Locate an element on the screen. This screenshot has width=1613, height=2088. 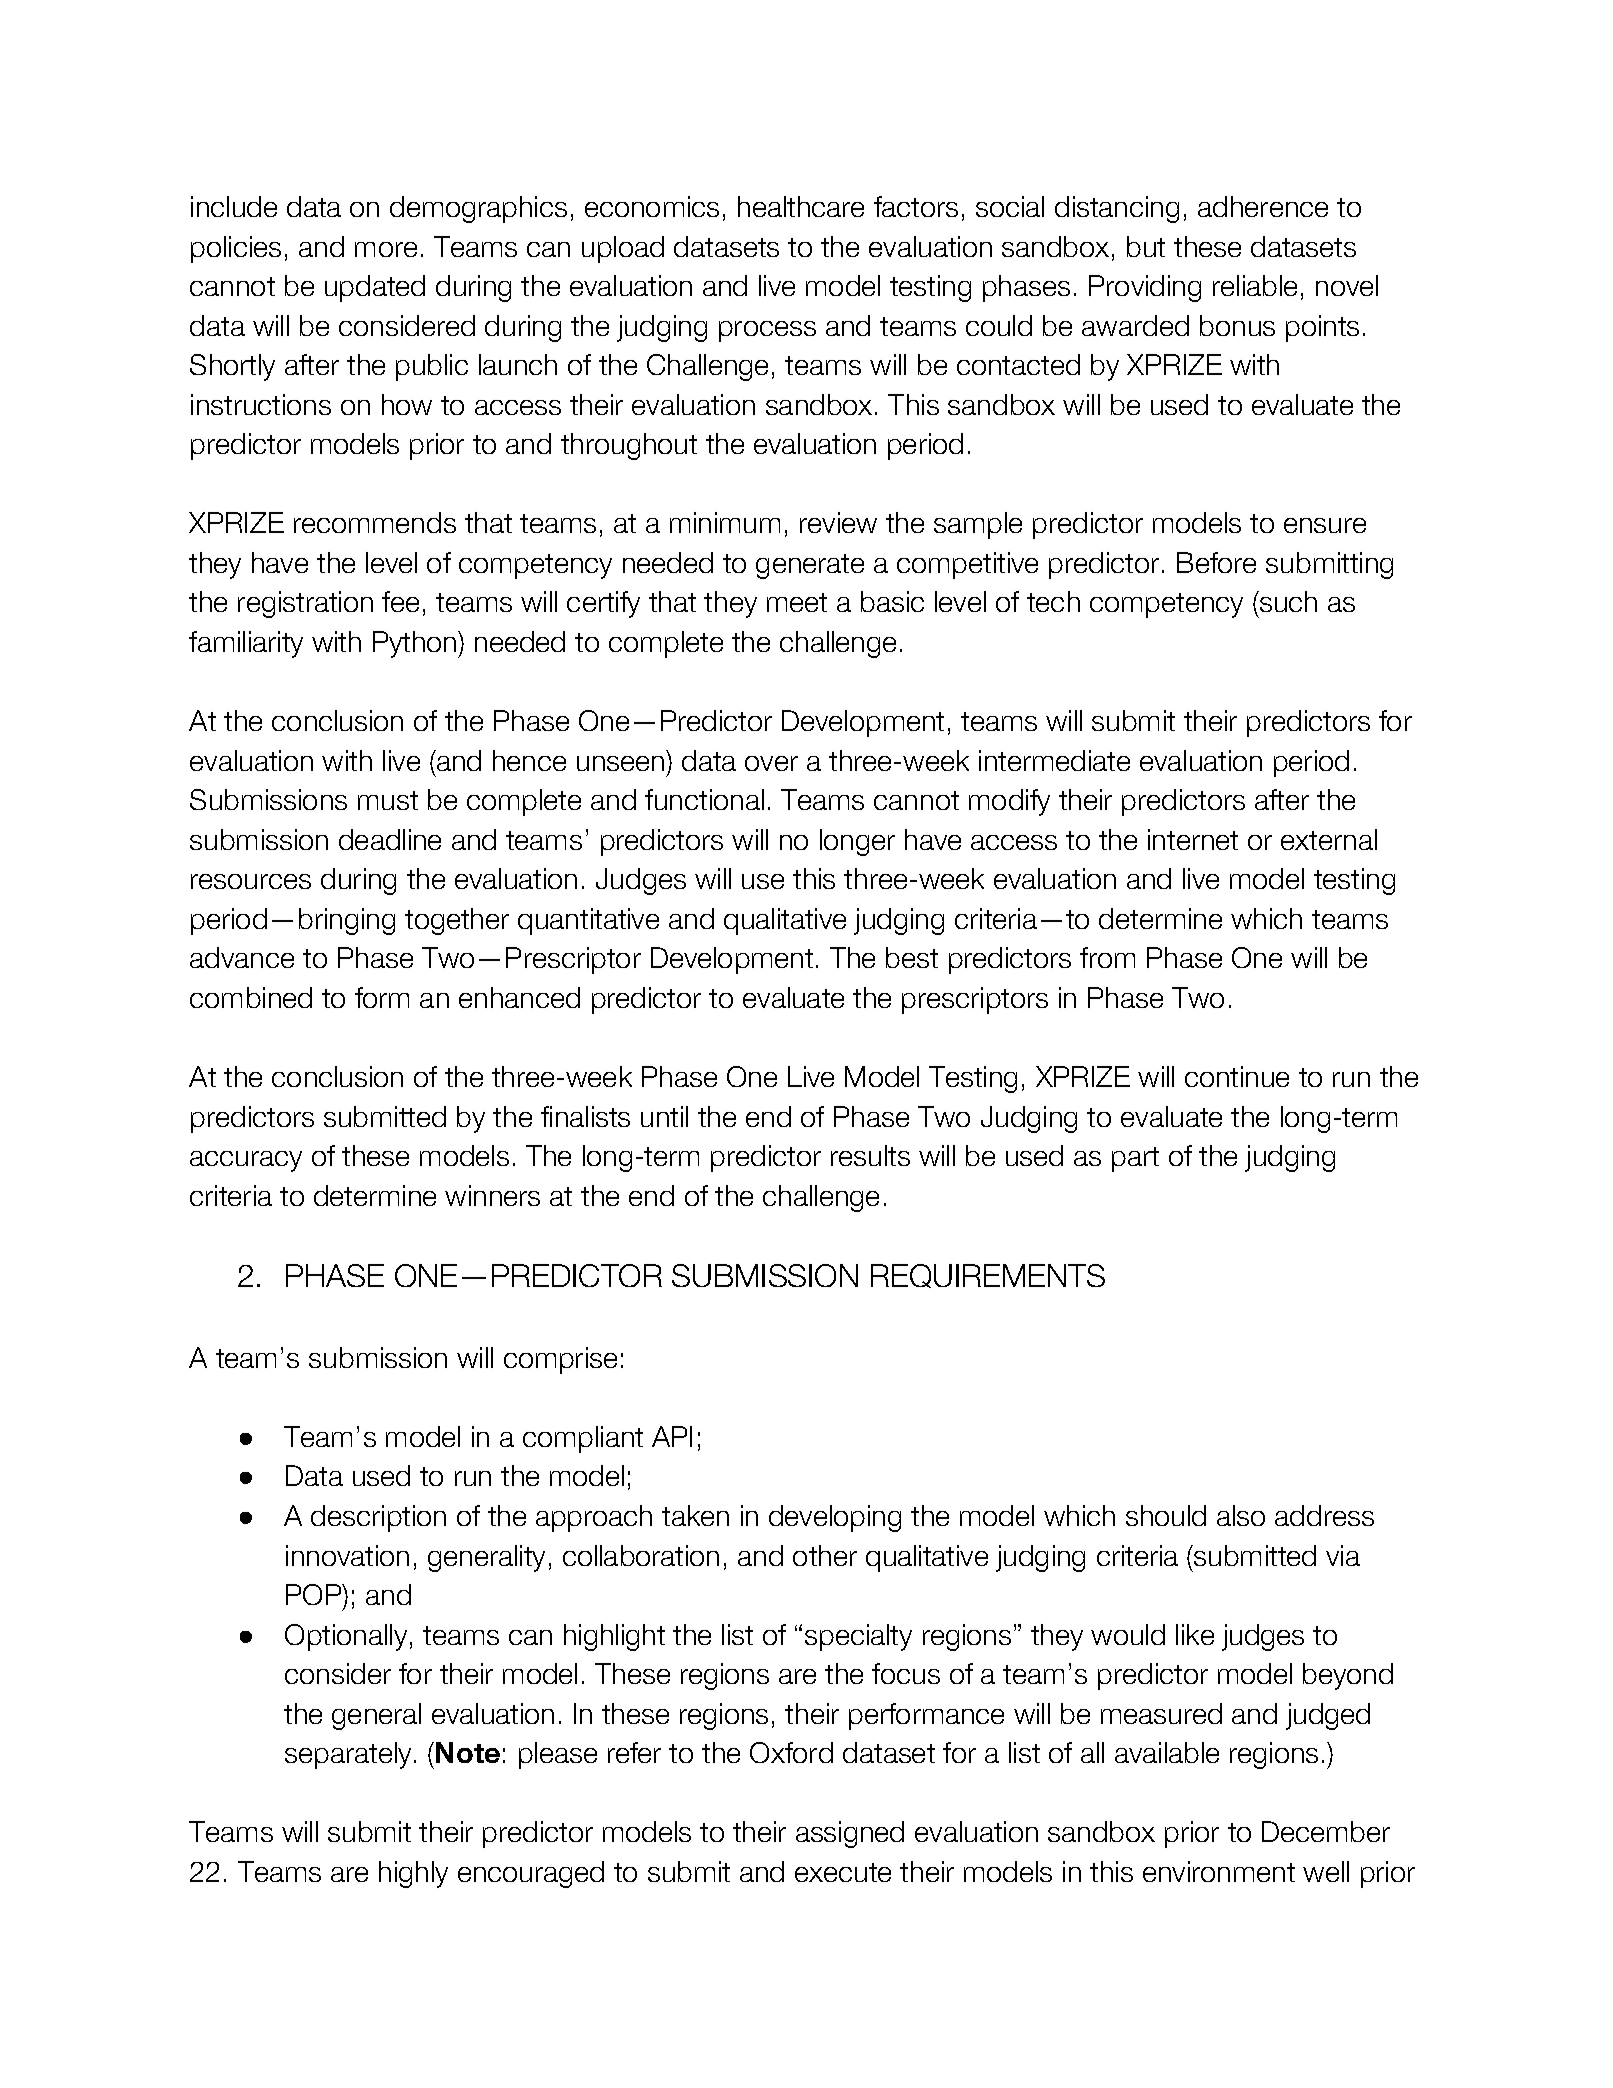
highly is located at coordinates (413, 1874).
